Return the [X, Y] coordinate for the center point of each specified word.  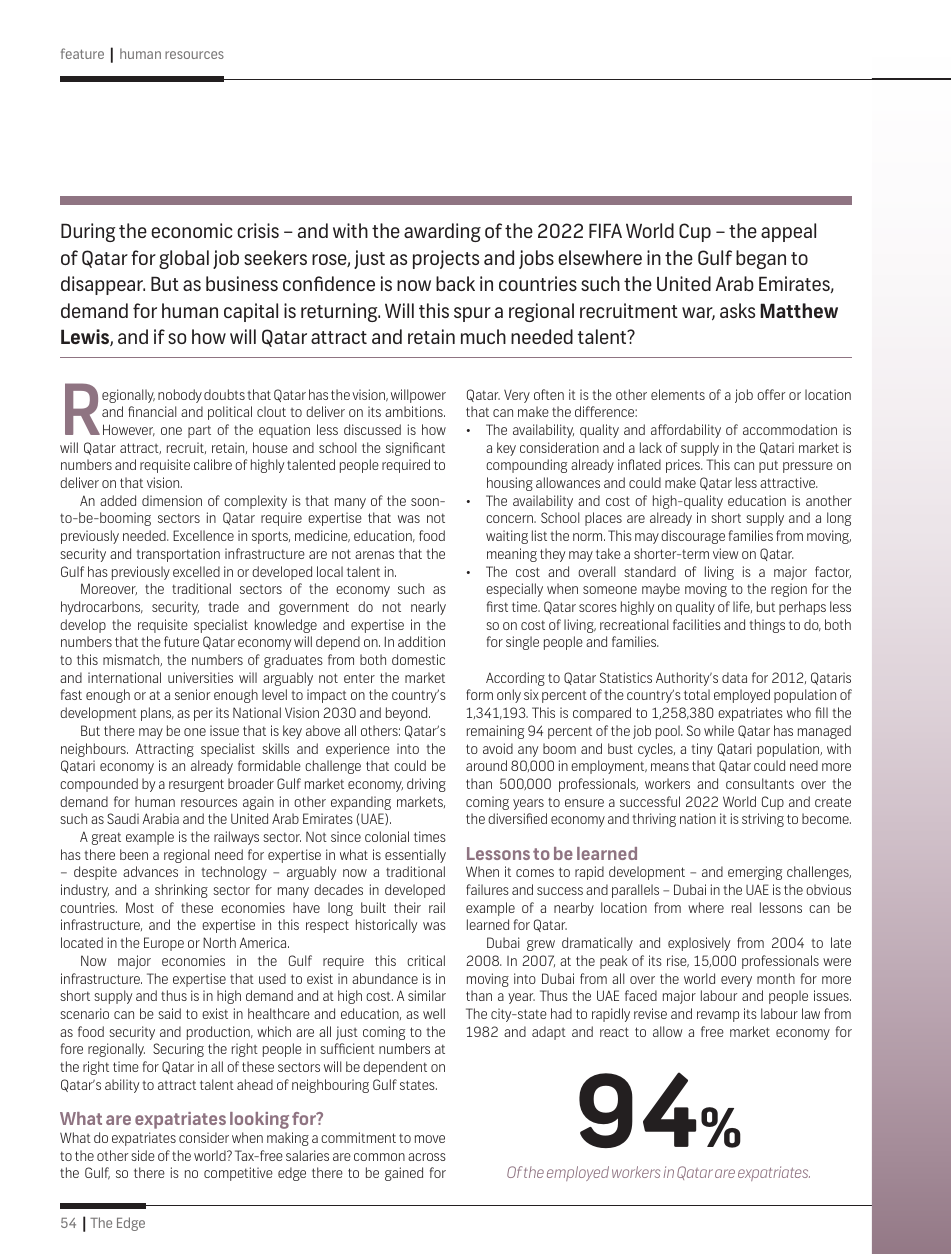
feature [82, 53]
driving [426, 785]
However [129, 430]
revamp [718, 1016]
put [768, 466]
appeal [788, 232]
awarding [442, 232]
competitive [238, 1174]
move [430, 1139]
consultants [760, 783]
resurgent [196, 785]
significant [415, 449]
